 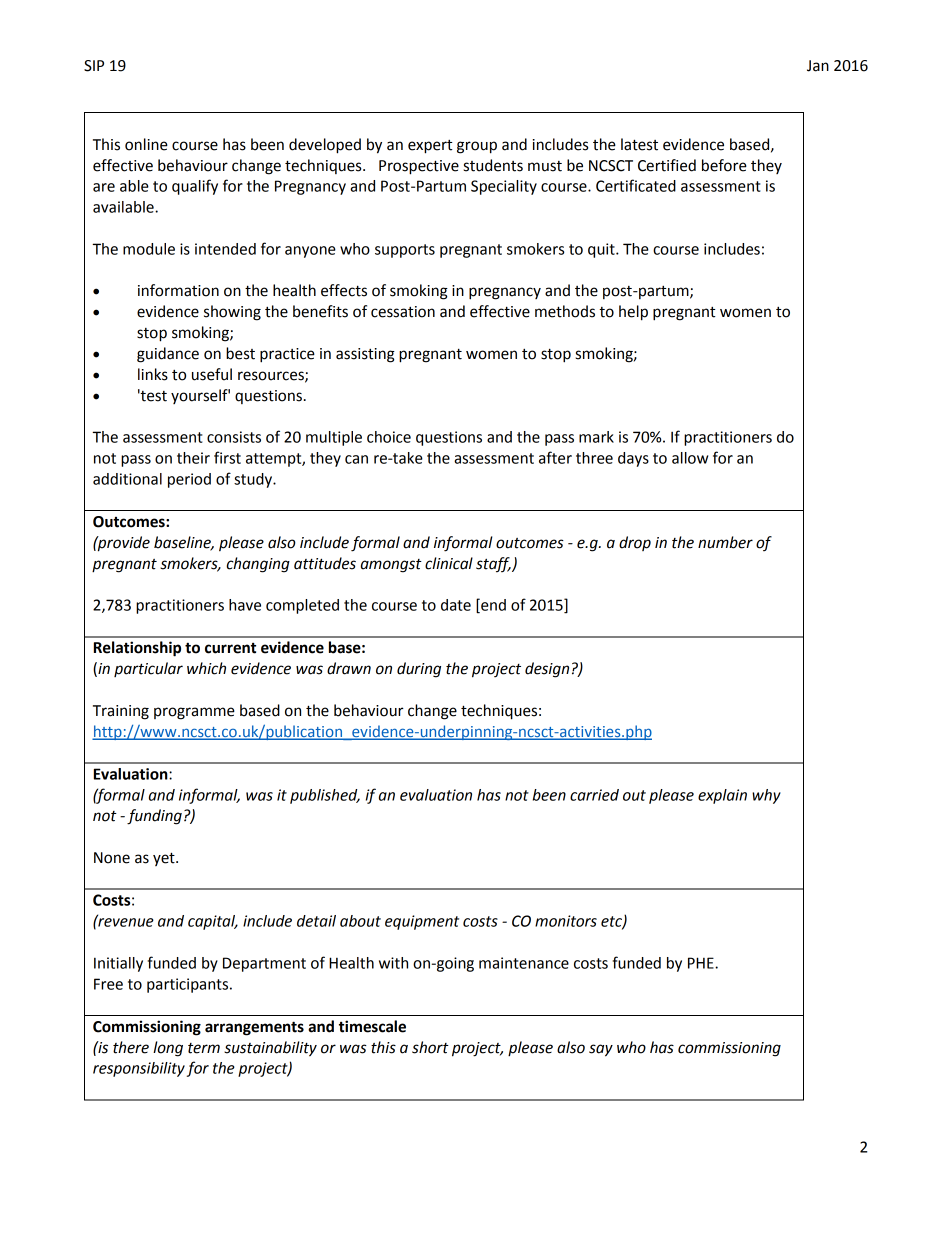 What do you see at coordinates (168, 1049) in the screenshot?
I see `long` at bounding box center [168, 1049].
